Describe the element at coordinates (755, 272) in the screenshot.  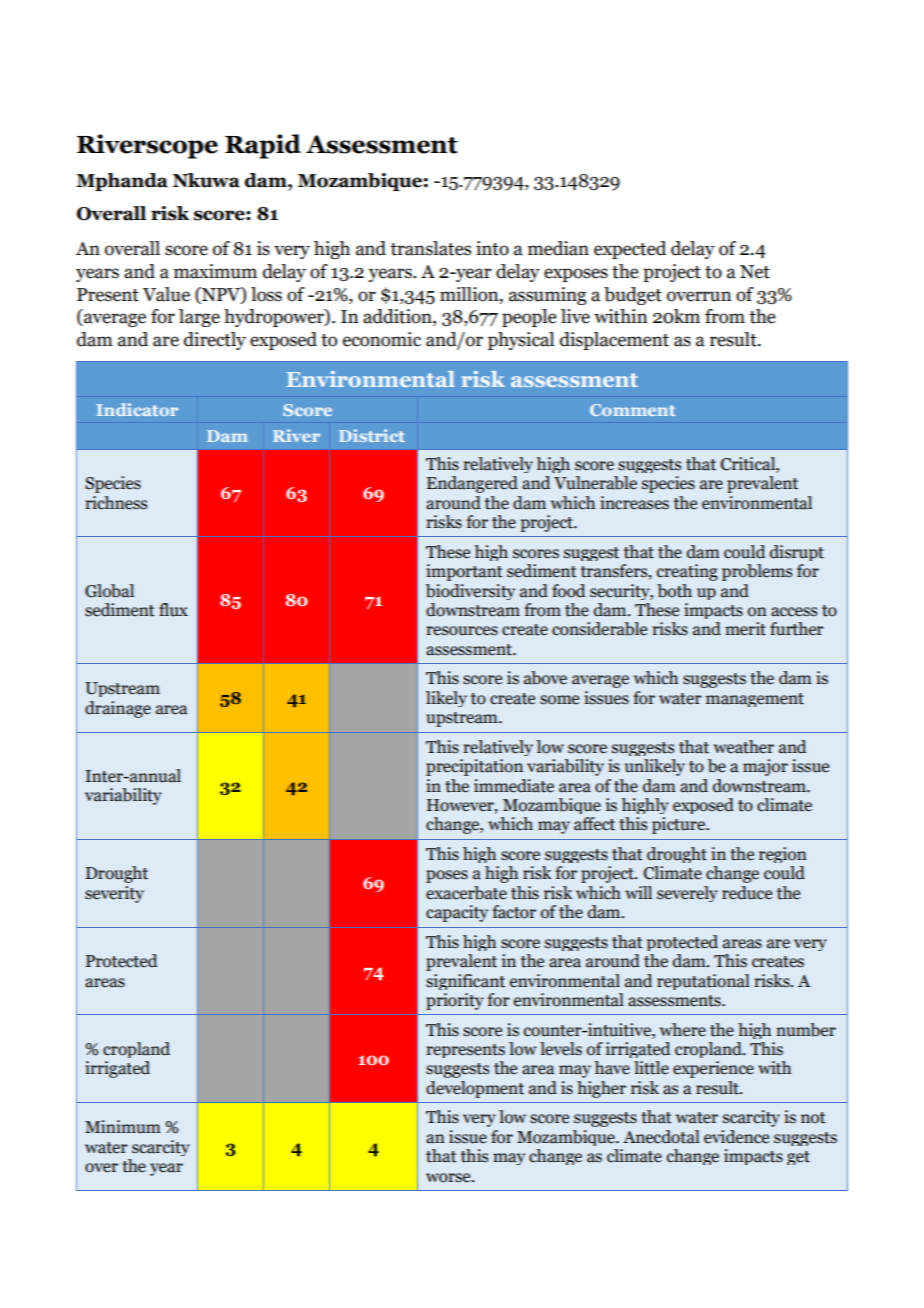
I see `Net` at that location.
